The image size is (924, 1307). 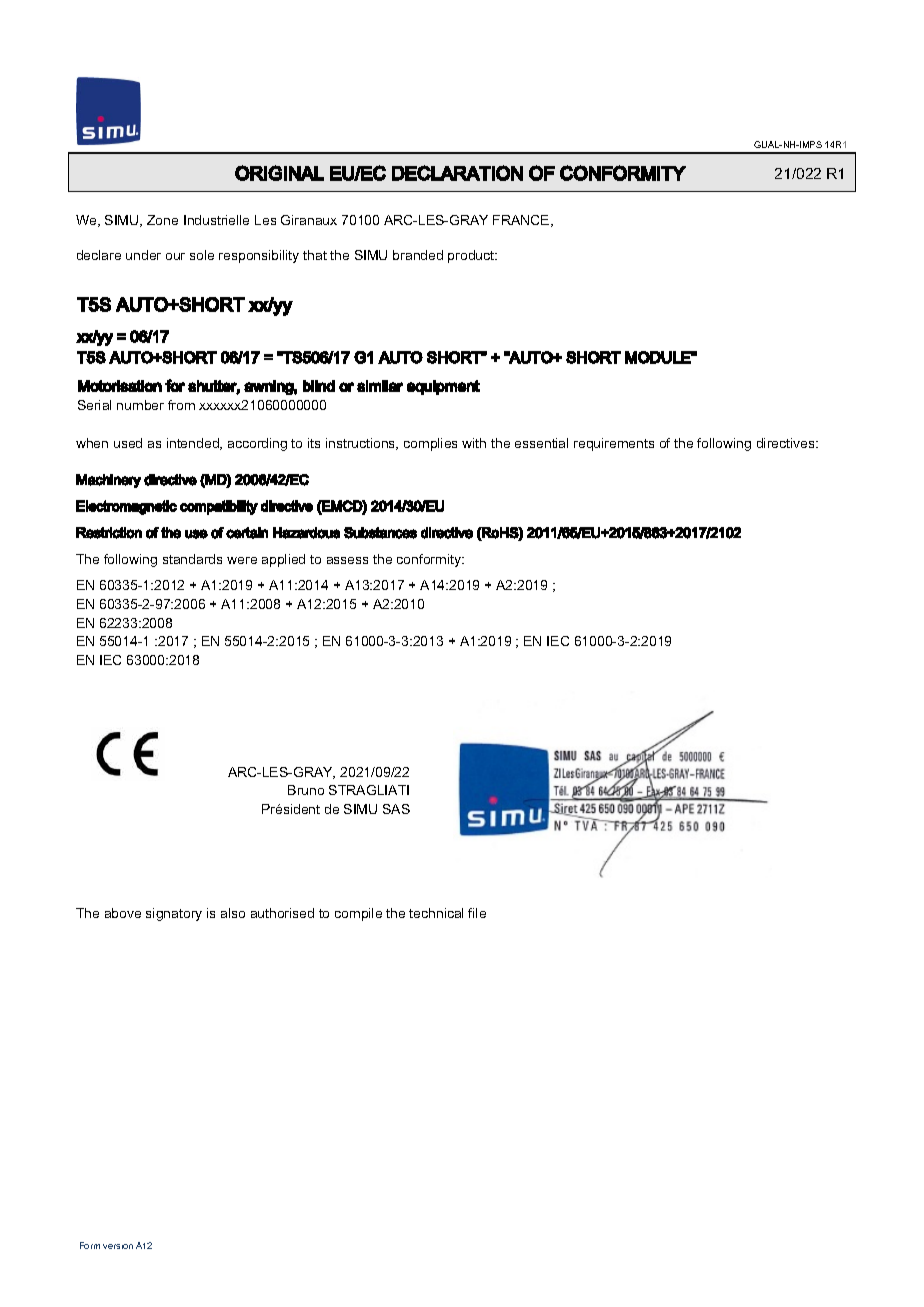 What do you see at coordinates (315, 255) in the document?
I see `that` at bounding box center [315, 255].
